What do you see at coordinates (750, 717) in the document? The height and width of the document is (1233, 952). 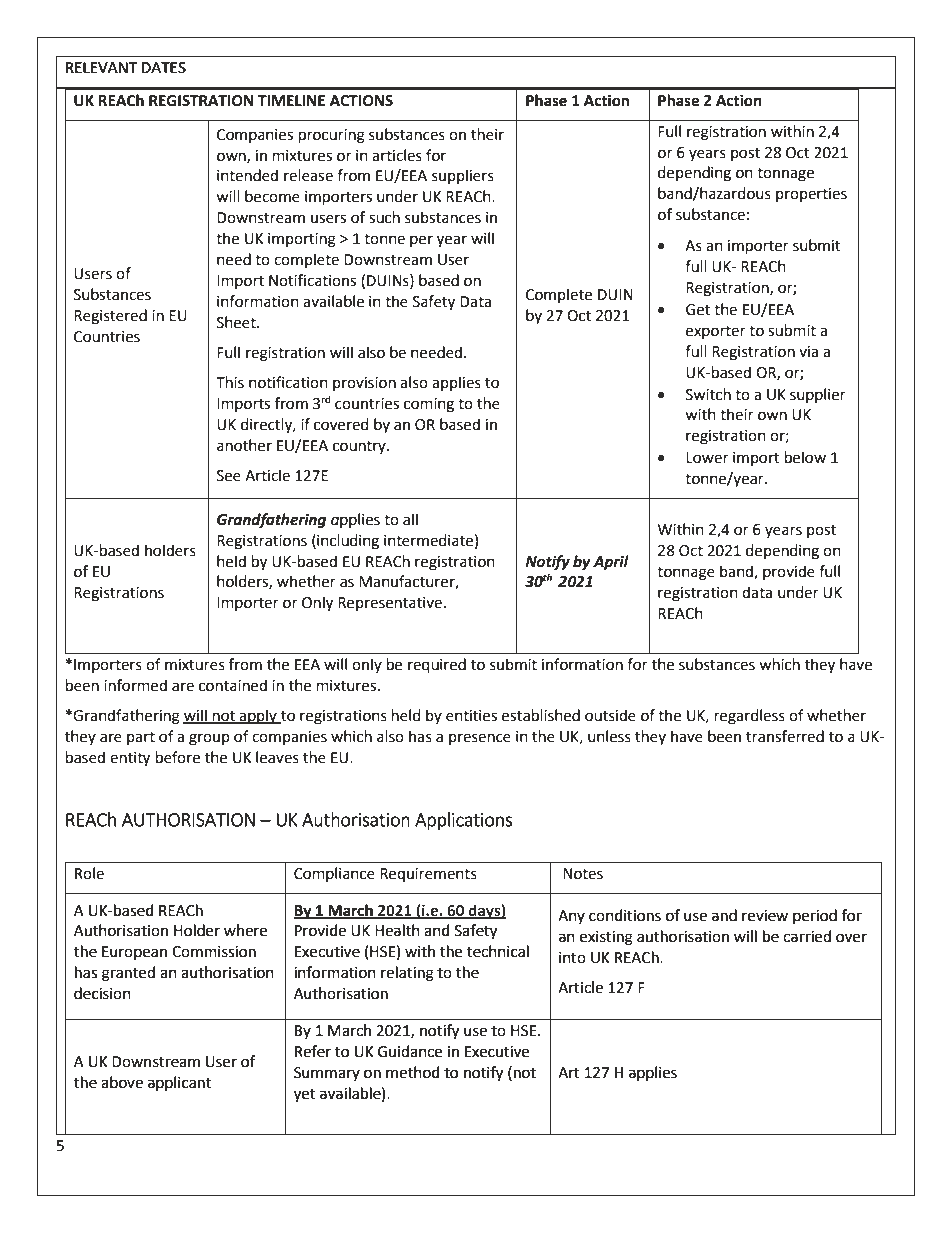 I see `regardless` at bounding box center [750, 717].
